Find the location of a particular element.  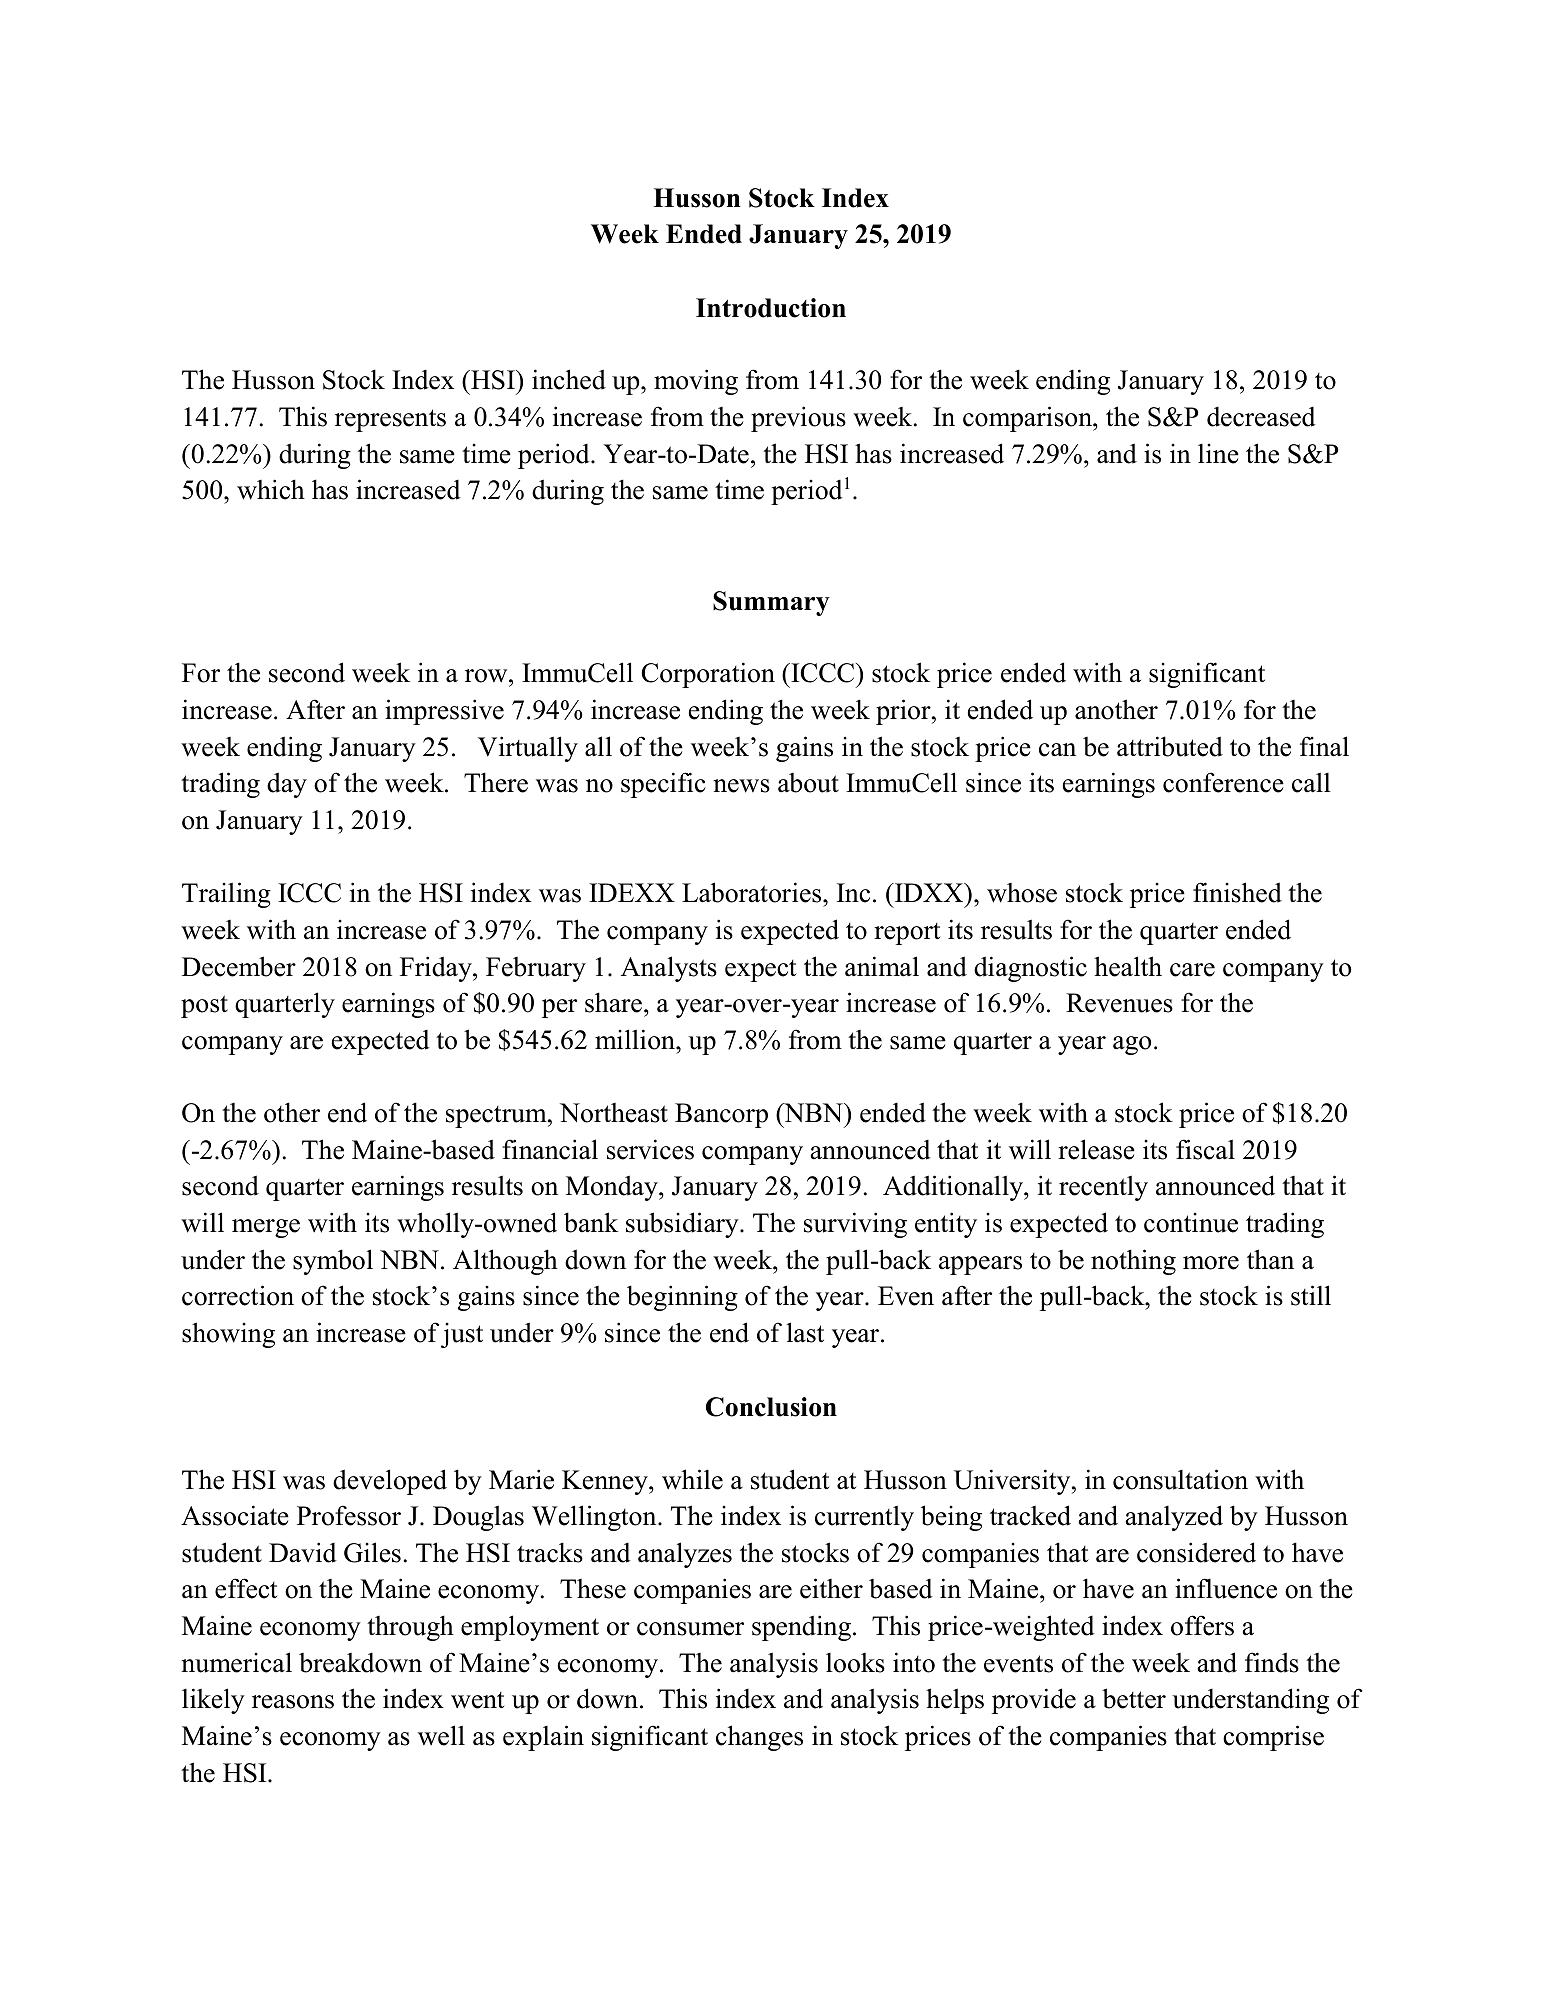

better is located at coordinates (1134, 1698).
